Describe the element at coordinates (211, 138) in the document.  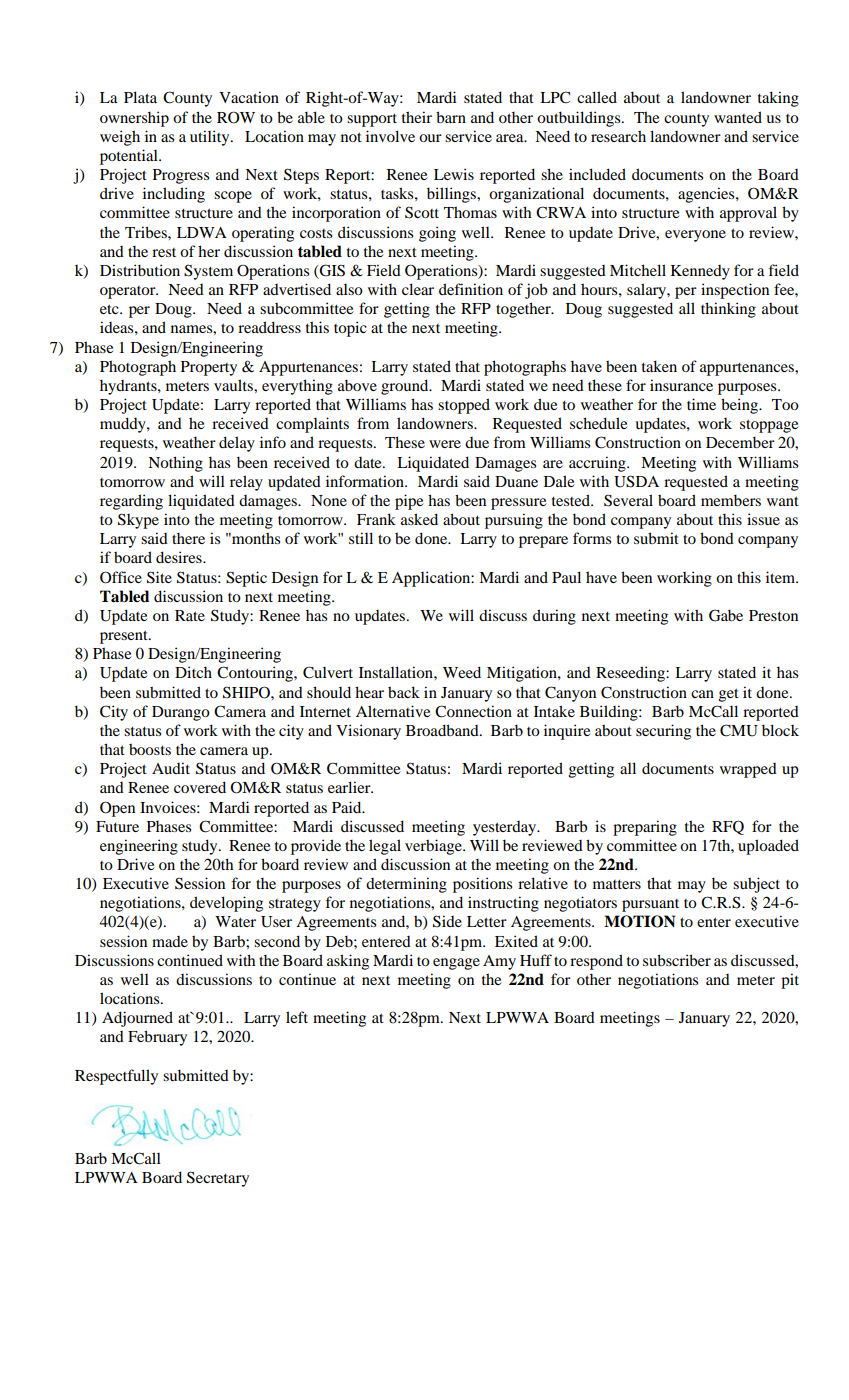
I see `utility` at that location.
